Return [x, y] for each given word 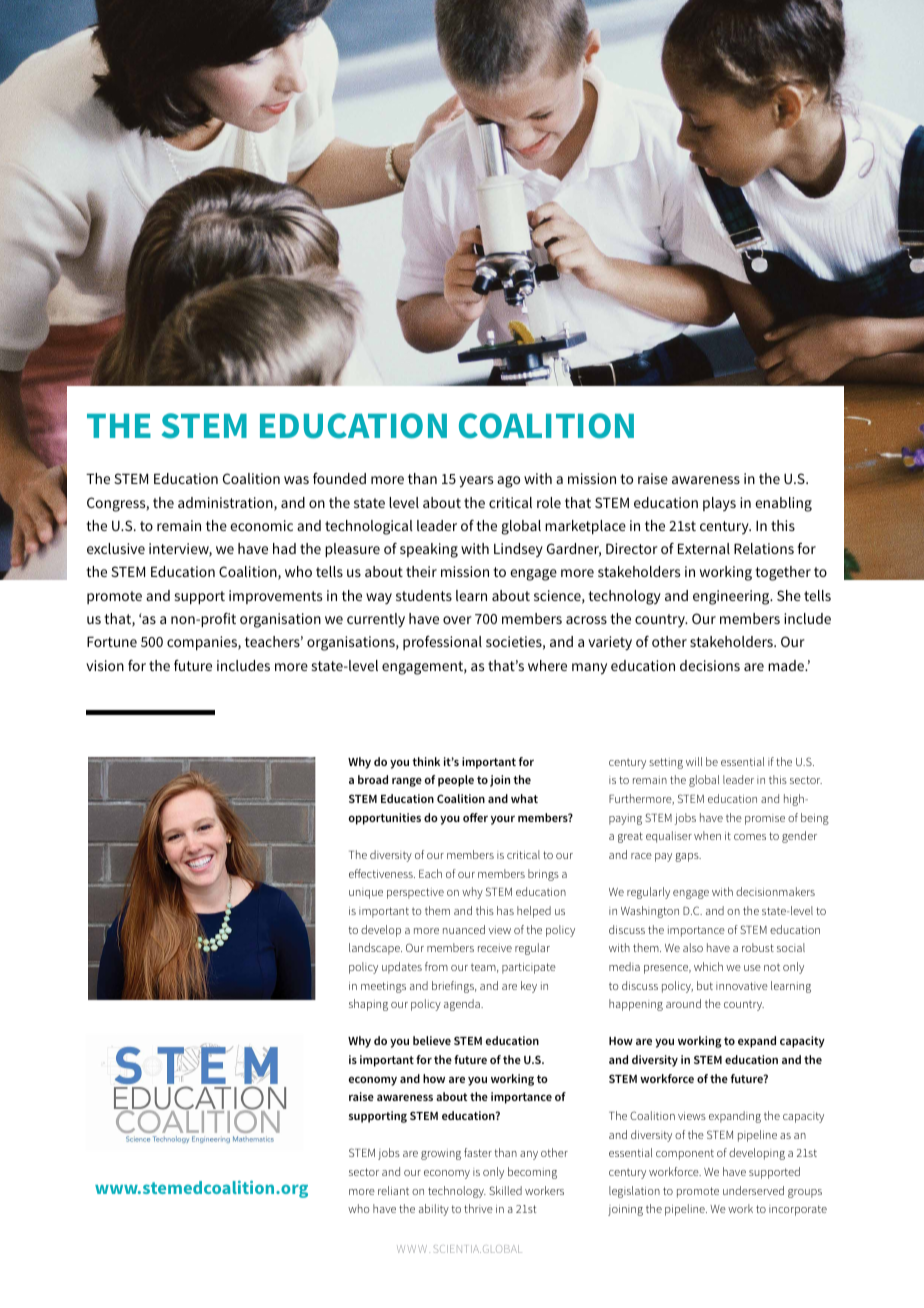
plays [719, 504]
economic [261, 525]
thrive [478, 1208]
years [476, 482]
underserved [753, 1190]
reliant [393, 1190]
